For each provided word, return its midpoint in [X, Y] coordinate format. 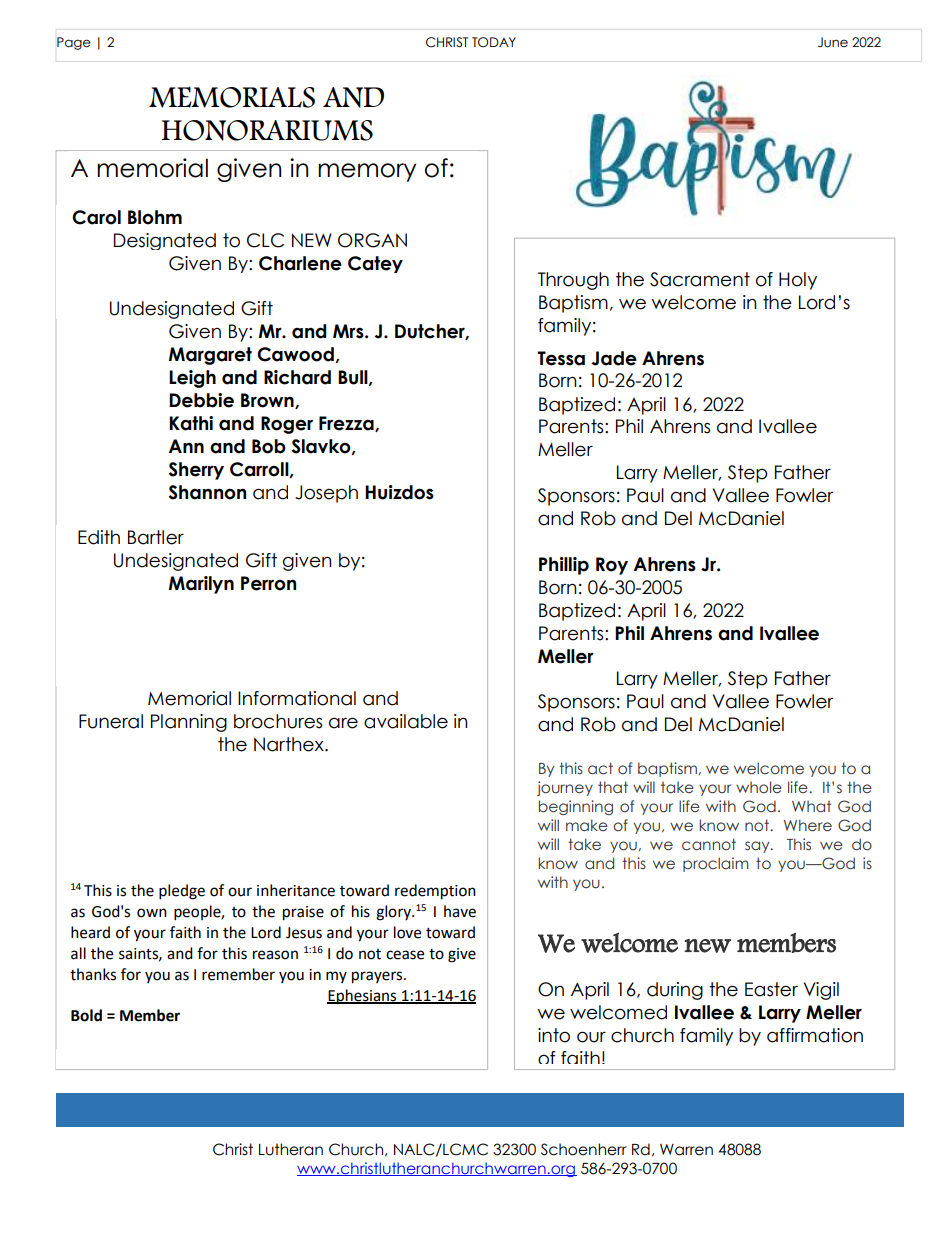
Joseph [326, 494]
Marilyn [201, 585]
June [833, 42]
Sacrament [700, 279]
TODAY [494, 42]
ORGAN [372, 240]
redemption [435, 892]
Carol [96, 217]
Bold [86, 1015]
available [406, 721]
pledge [182, 892]
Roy [612, 566]
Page [74, 43]
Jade [614, 358]
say [758, 847]
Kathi [191, 423]
